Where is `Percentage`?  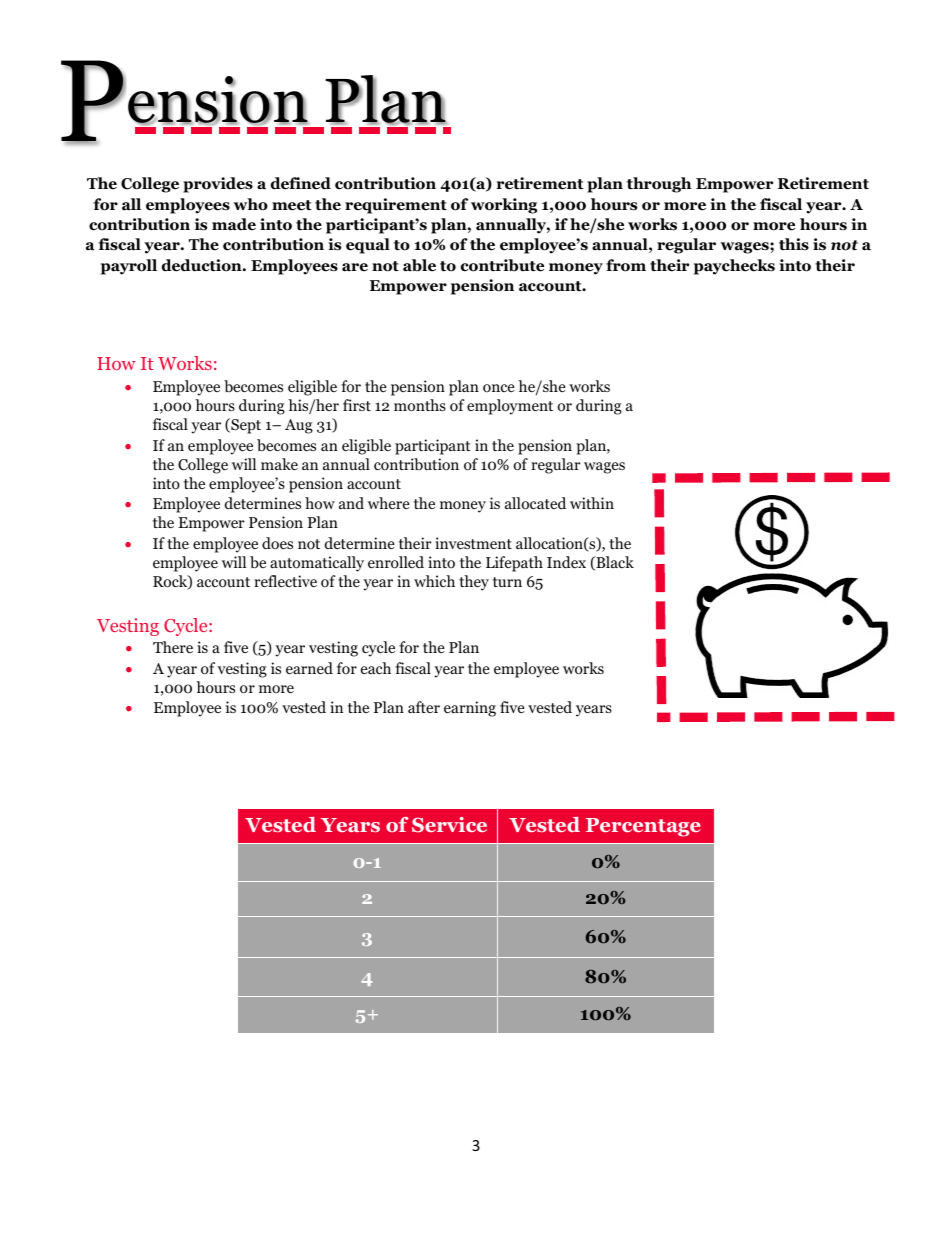 Percentage is located at coordinates (643, 827).
